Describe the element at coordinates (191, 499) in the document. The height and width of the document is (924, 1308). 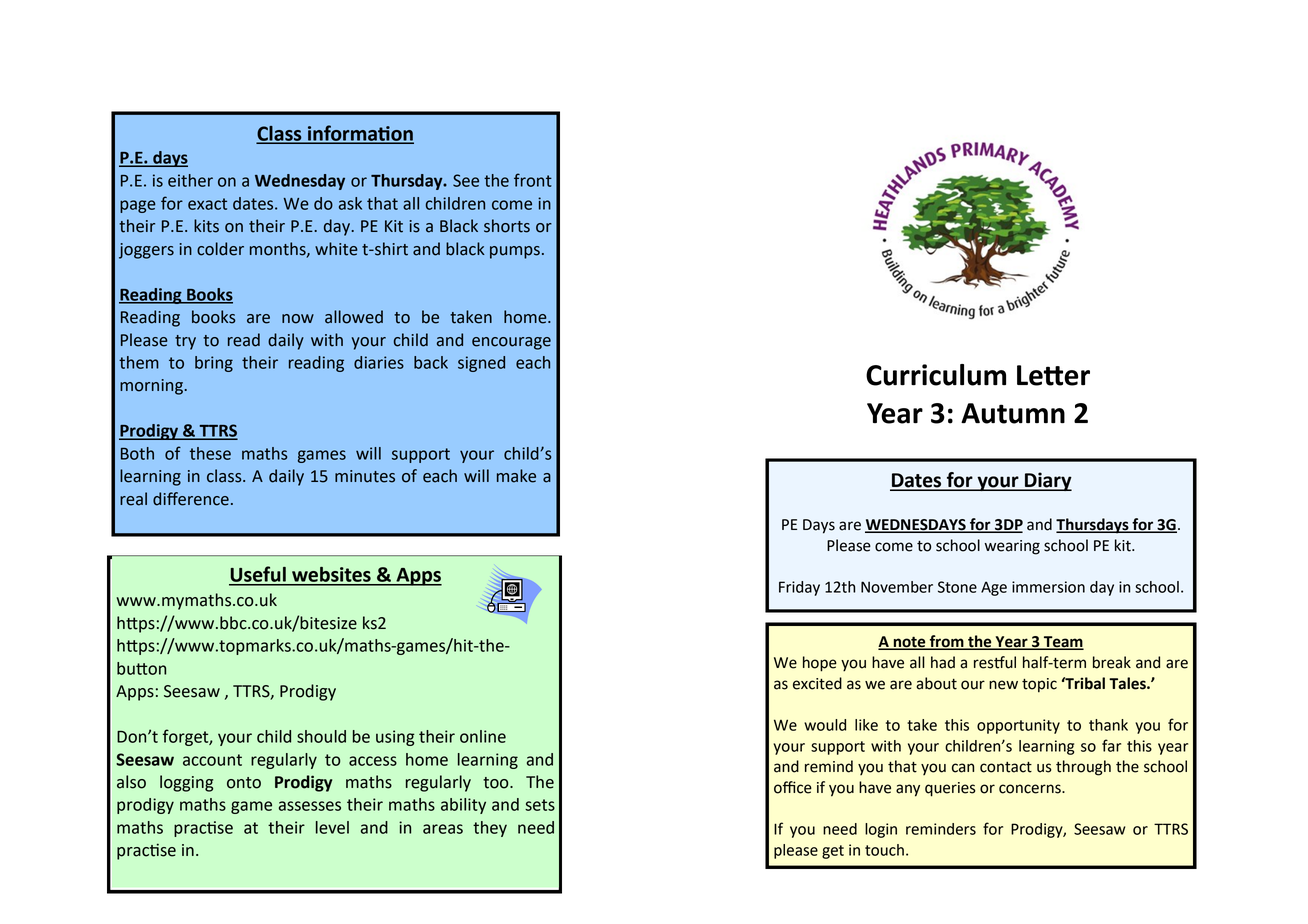
I see `difference` at that location.
